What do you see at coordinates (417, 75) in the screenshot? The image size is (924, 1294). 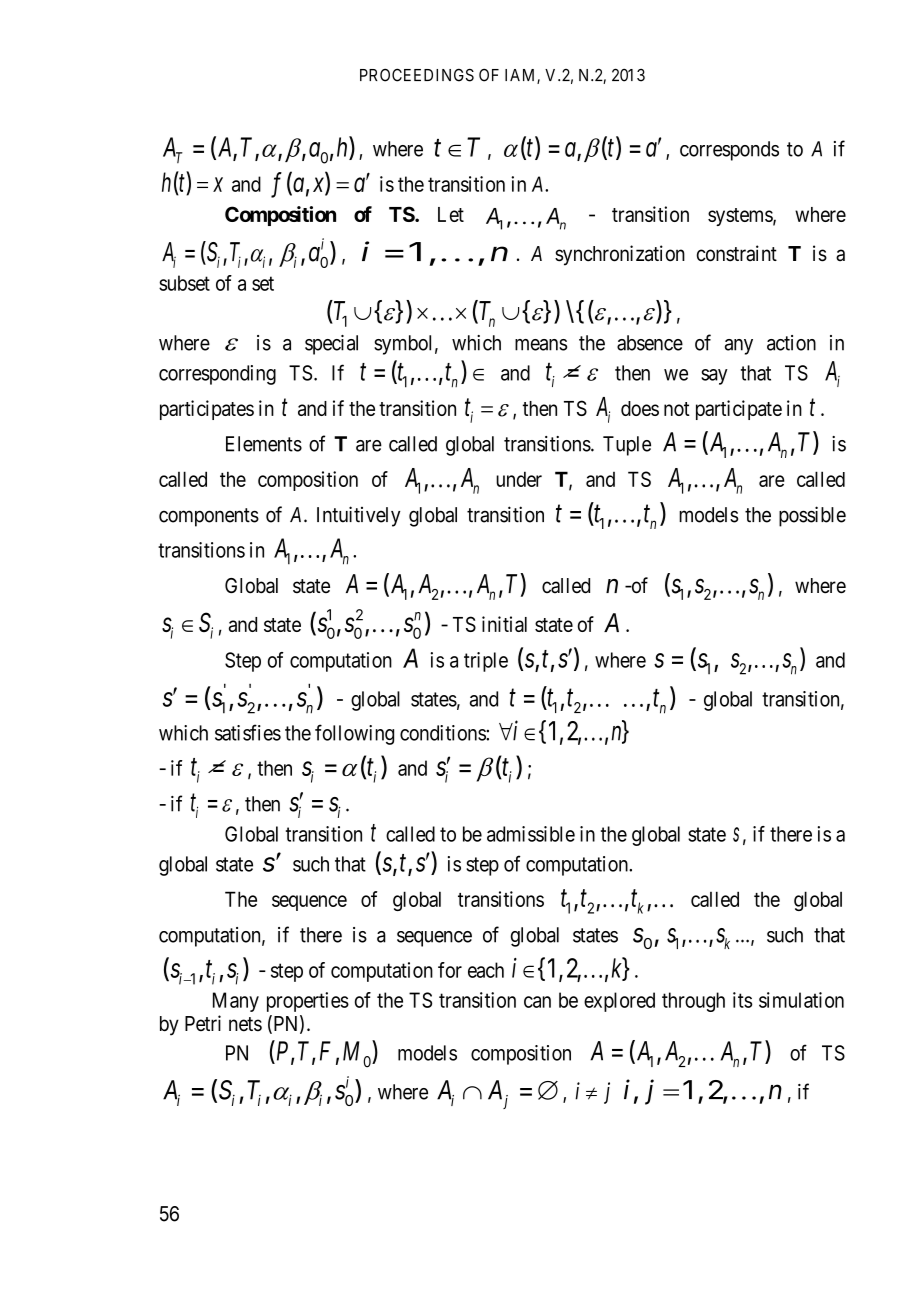 I see `PROCEEDINGS` at bounding box center [417, 75].
